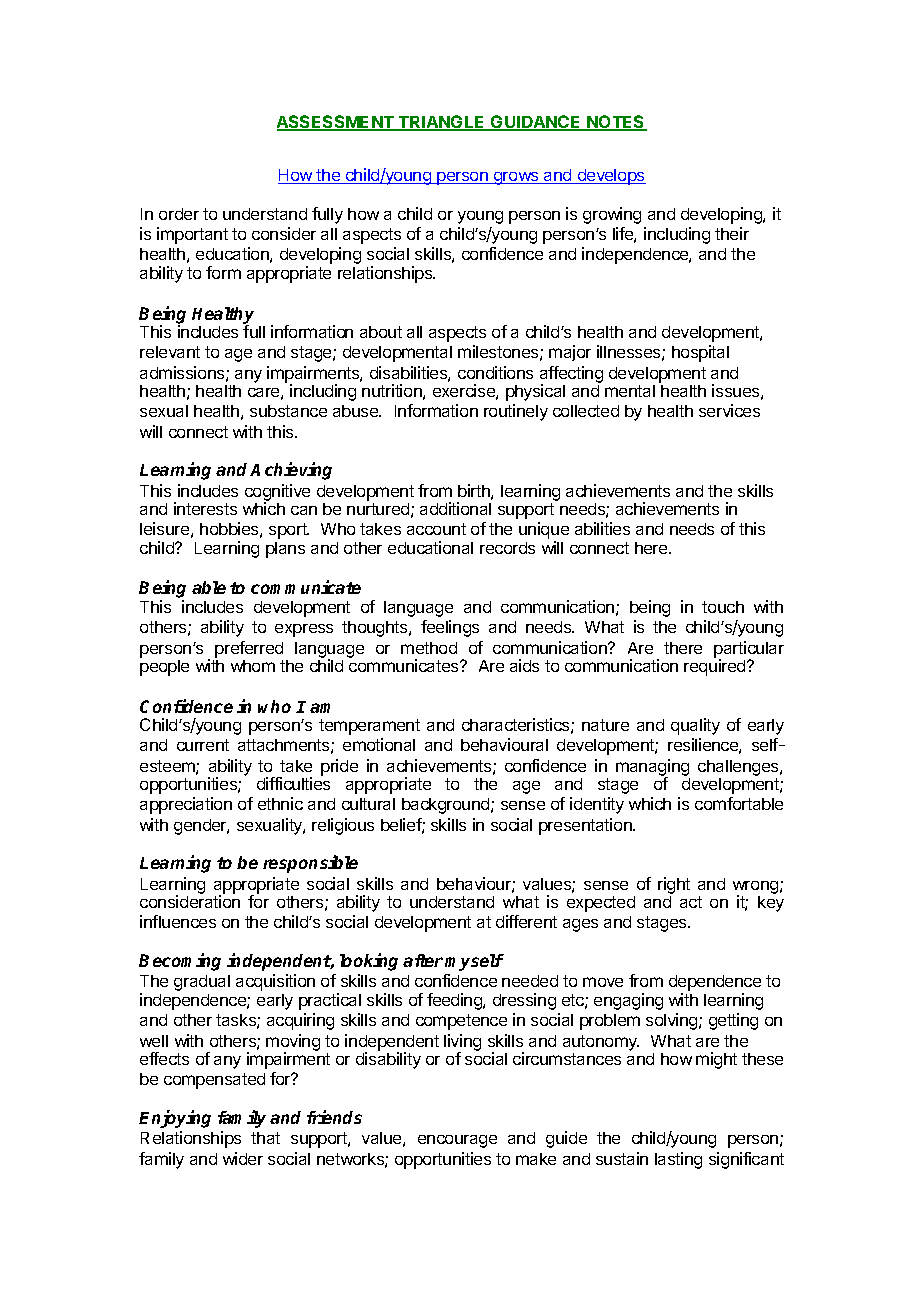 The height and width of the image is (1308, 924). Describe the element at coordinates (700, 353) in the image. I see `hospital` at that location.
